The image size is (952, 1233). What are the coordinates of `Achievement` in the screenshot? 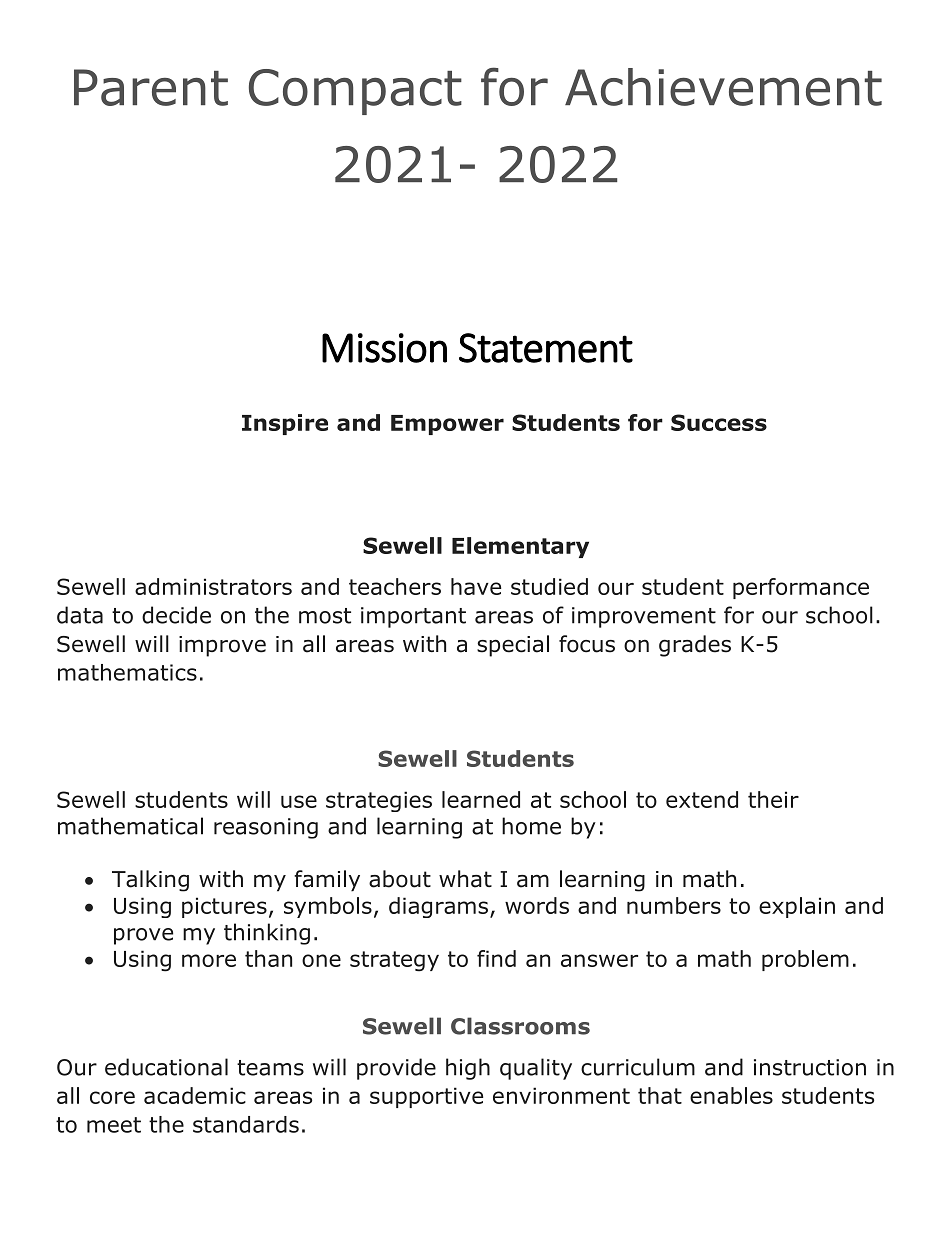 It's located at (723, 87).
